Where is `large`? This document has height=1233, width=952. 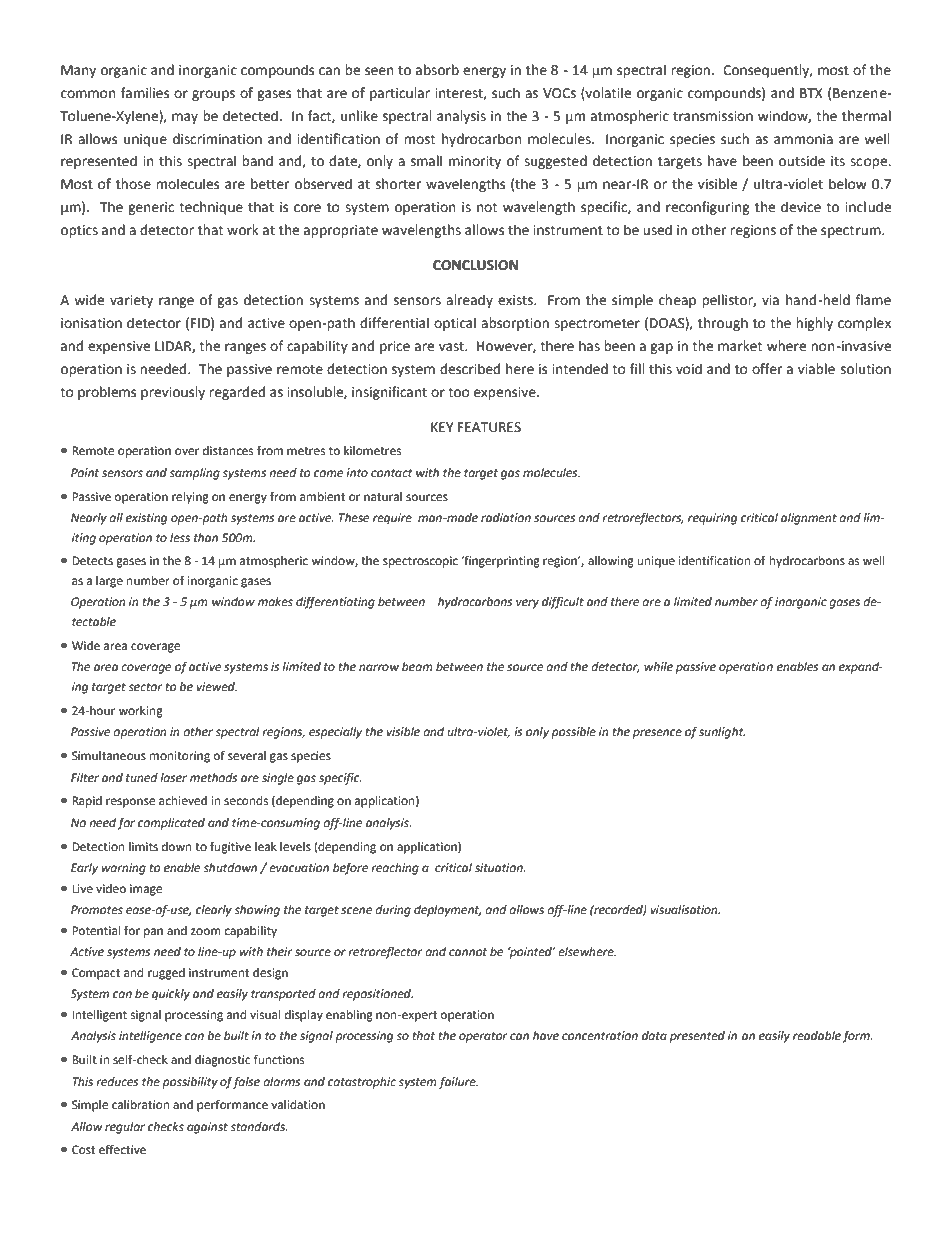 large is located at coordinates (109, 582).
